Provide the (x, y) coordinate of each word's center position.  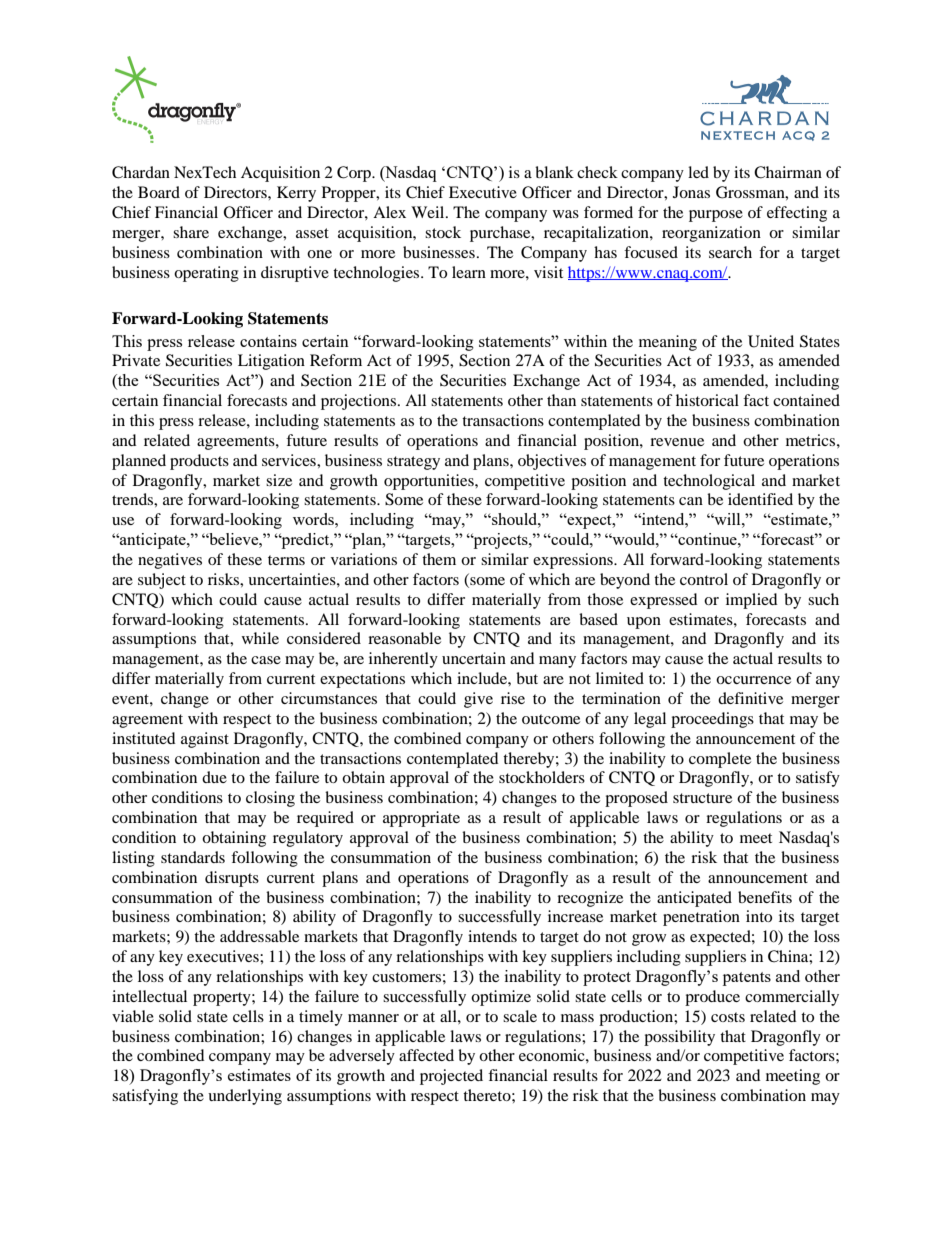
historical (707, 400)
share (191, 232)
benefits (765, 897)
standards (193, 857)
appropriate (421, 819)
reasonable (404, 638)
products (199, 462)
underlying (245, 1097)
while (260, 638)
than (561, 400)
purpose (716, 216)
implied (752, 601)
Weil (429, 212)
